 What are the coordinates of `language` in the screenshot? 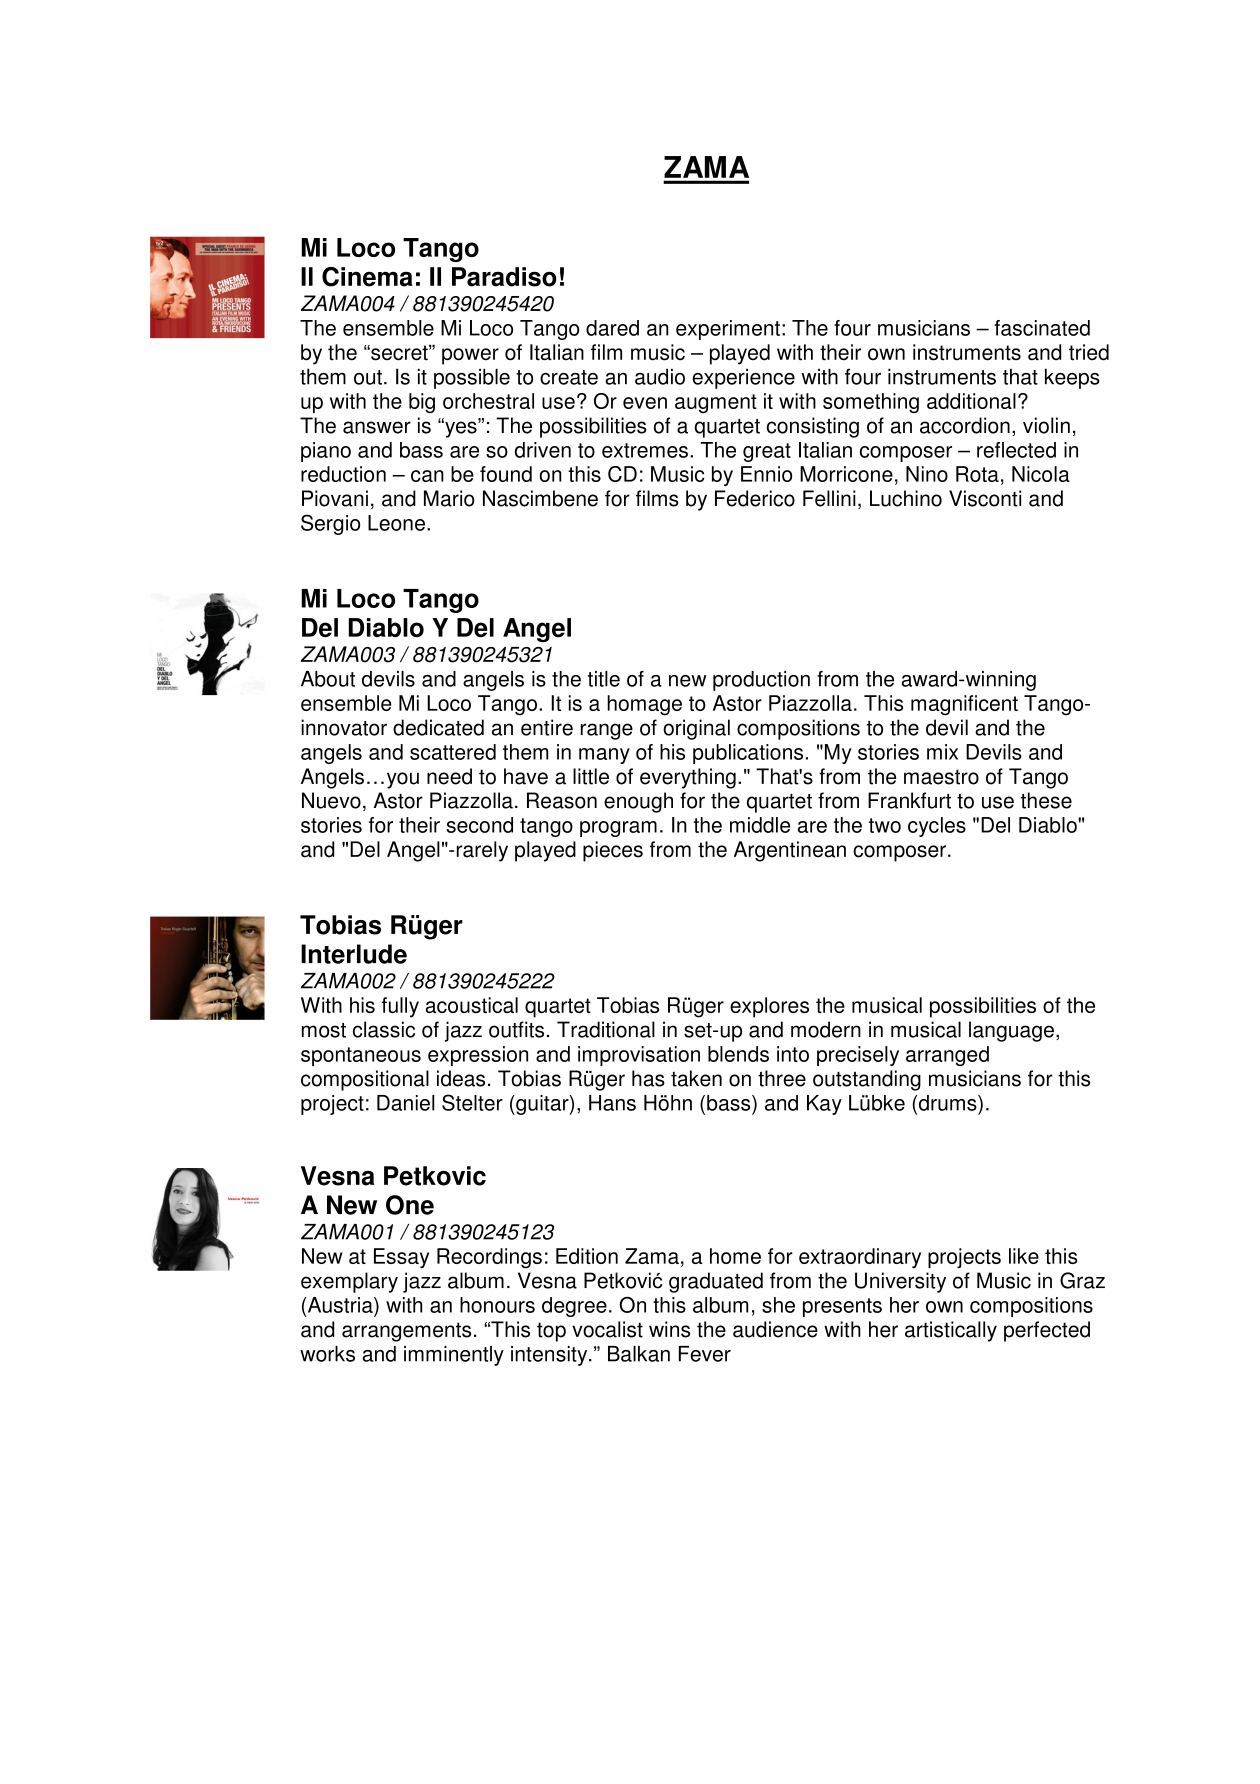 It's located at (1011, 1031).
